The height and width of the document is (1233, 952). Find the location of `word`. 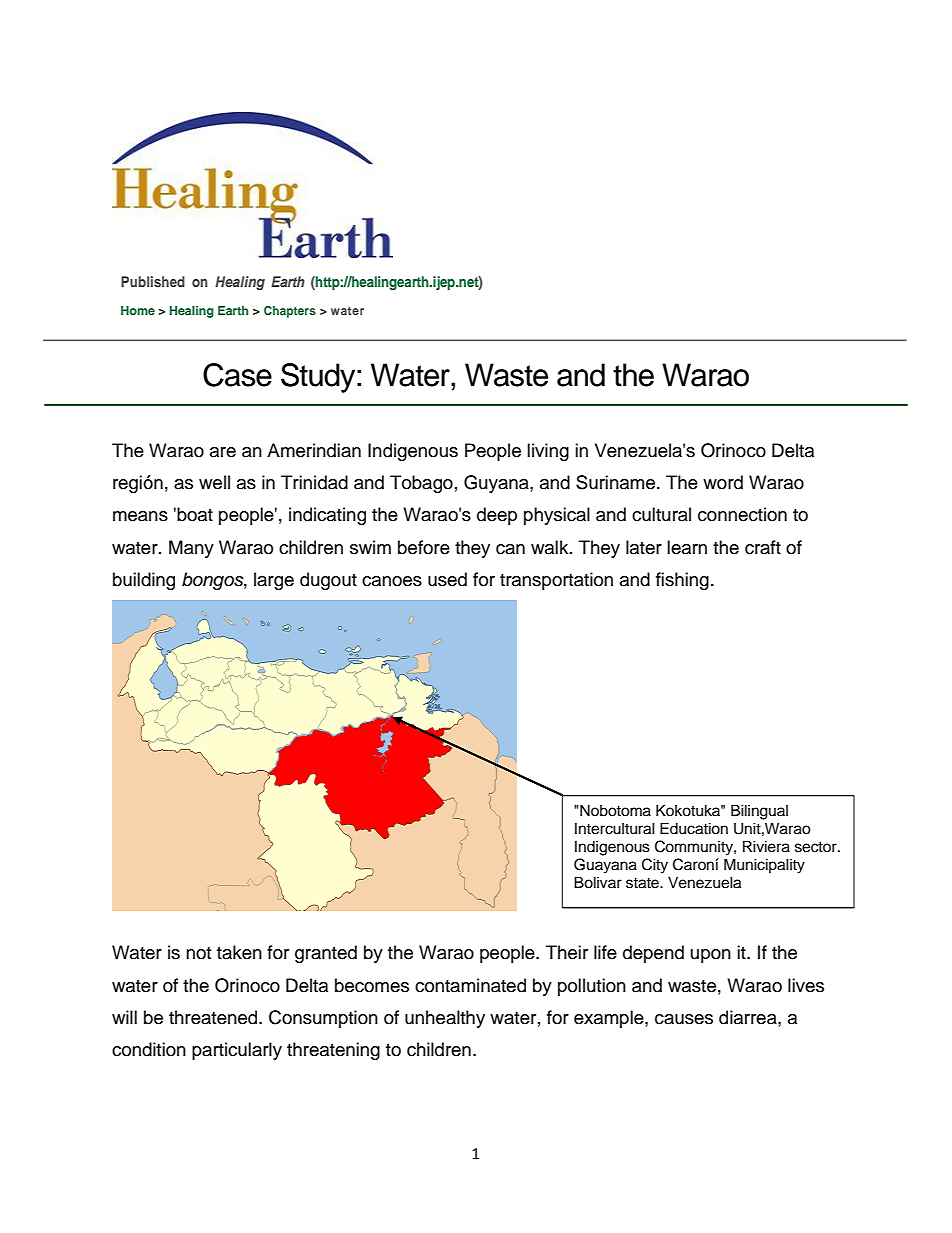

word is located at coordinates (723, 482).
